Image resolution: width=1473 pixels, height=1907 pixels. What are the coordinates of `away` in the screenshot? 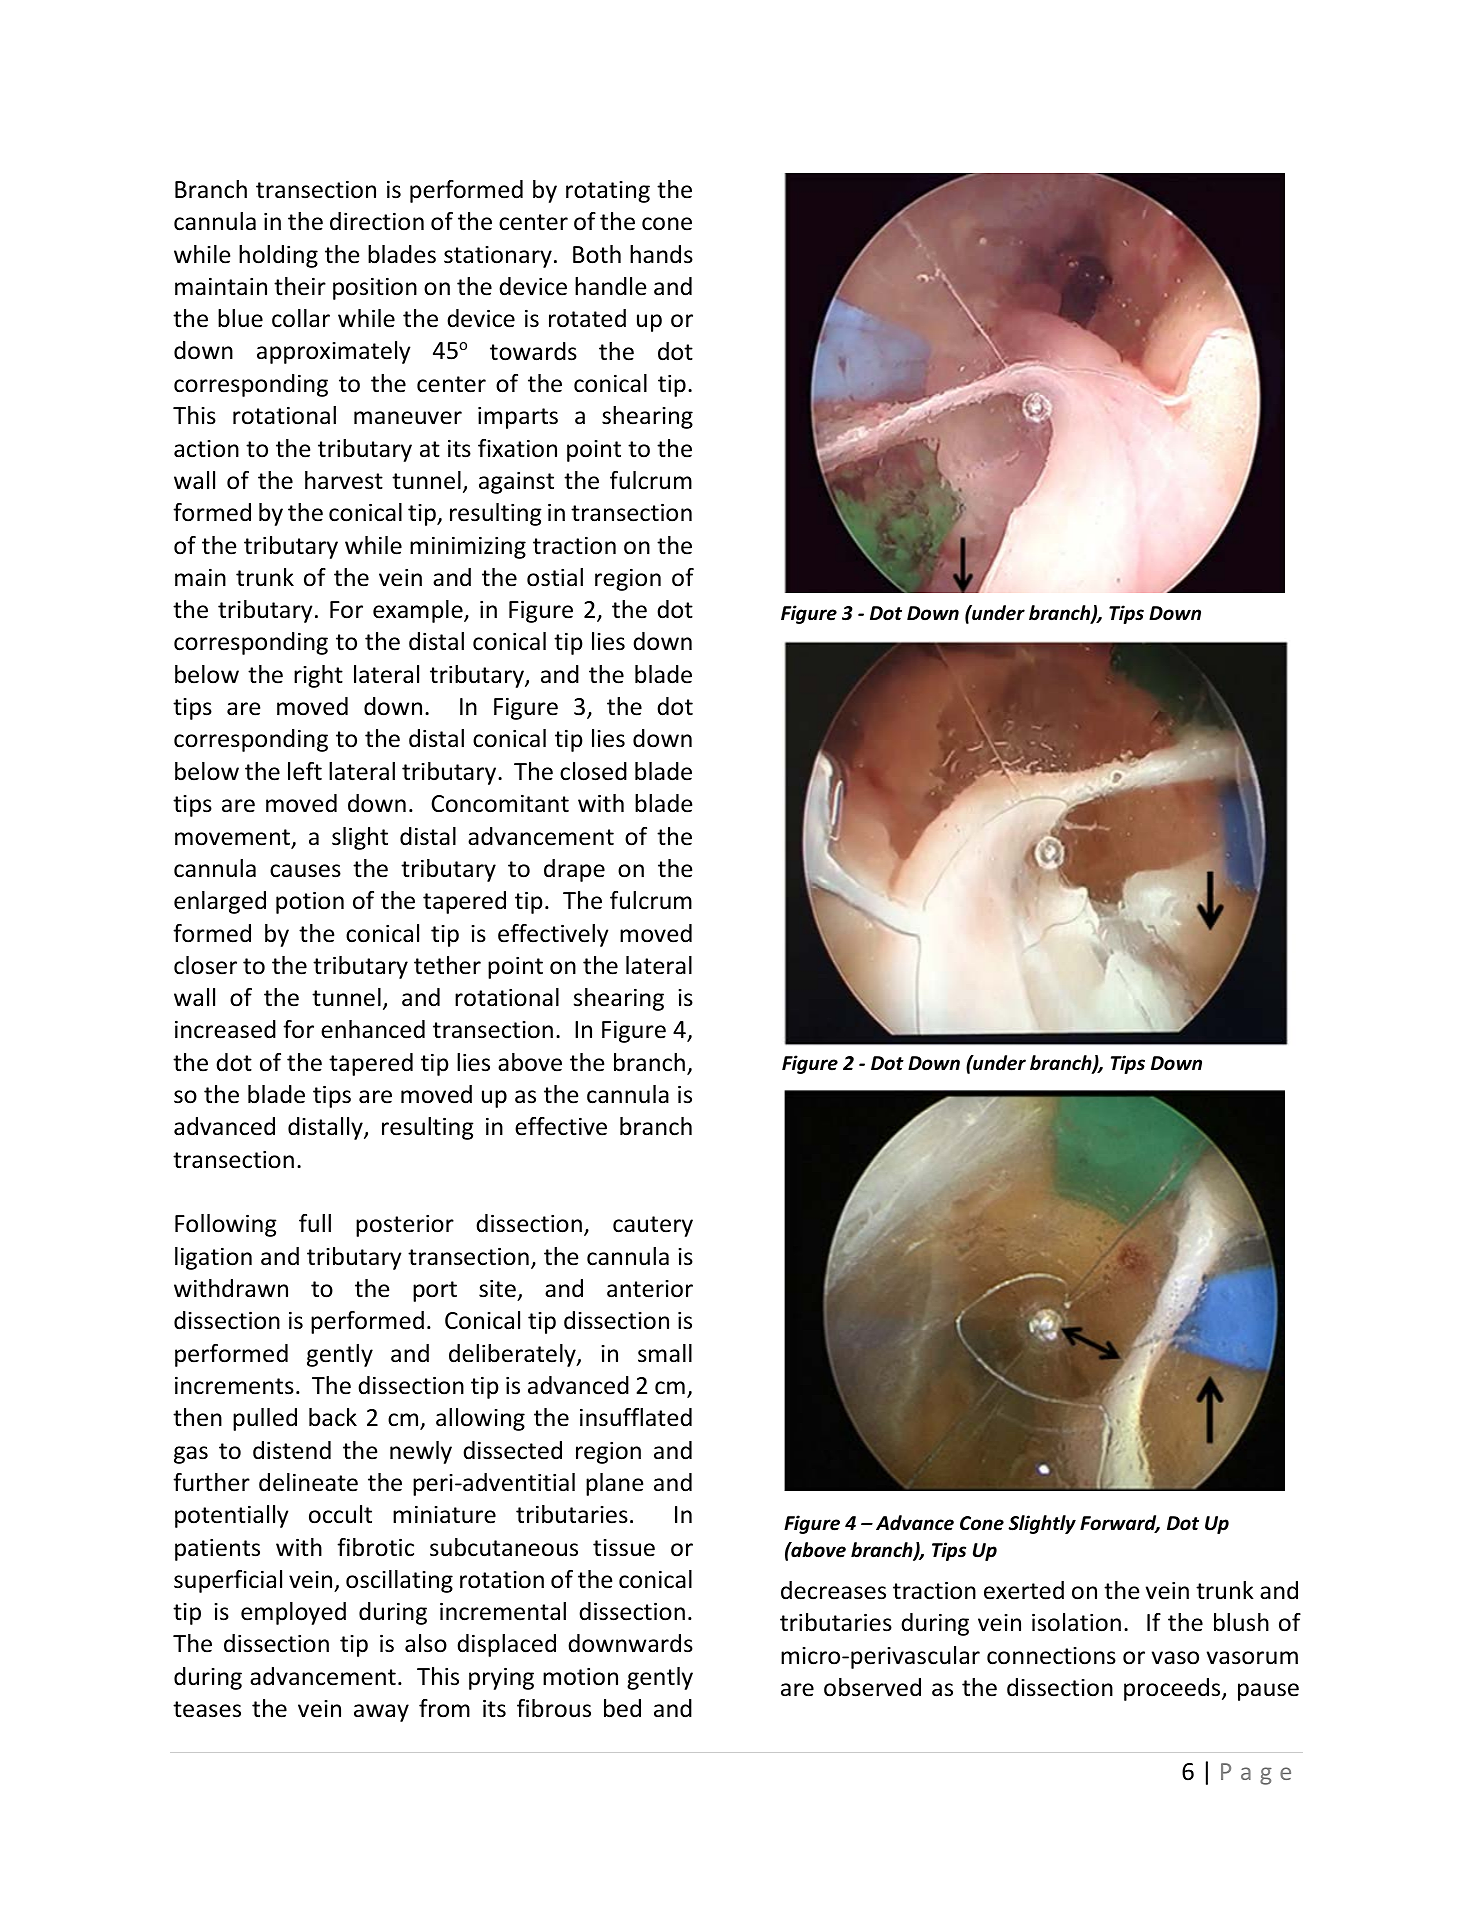 It's located at (381, 1713).
